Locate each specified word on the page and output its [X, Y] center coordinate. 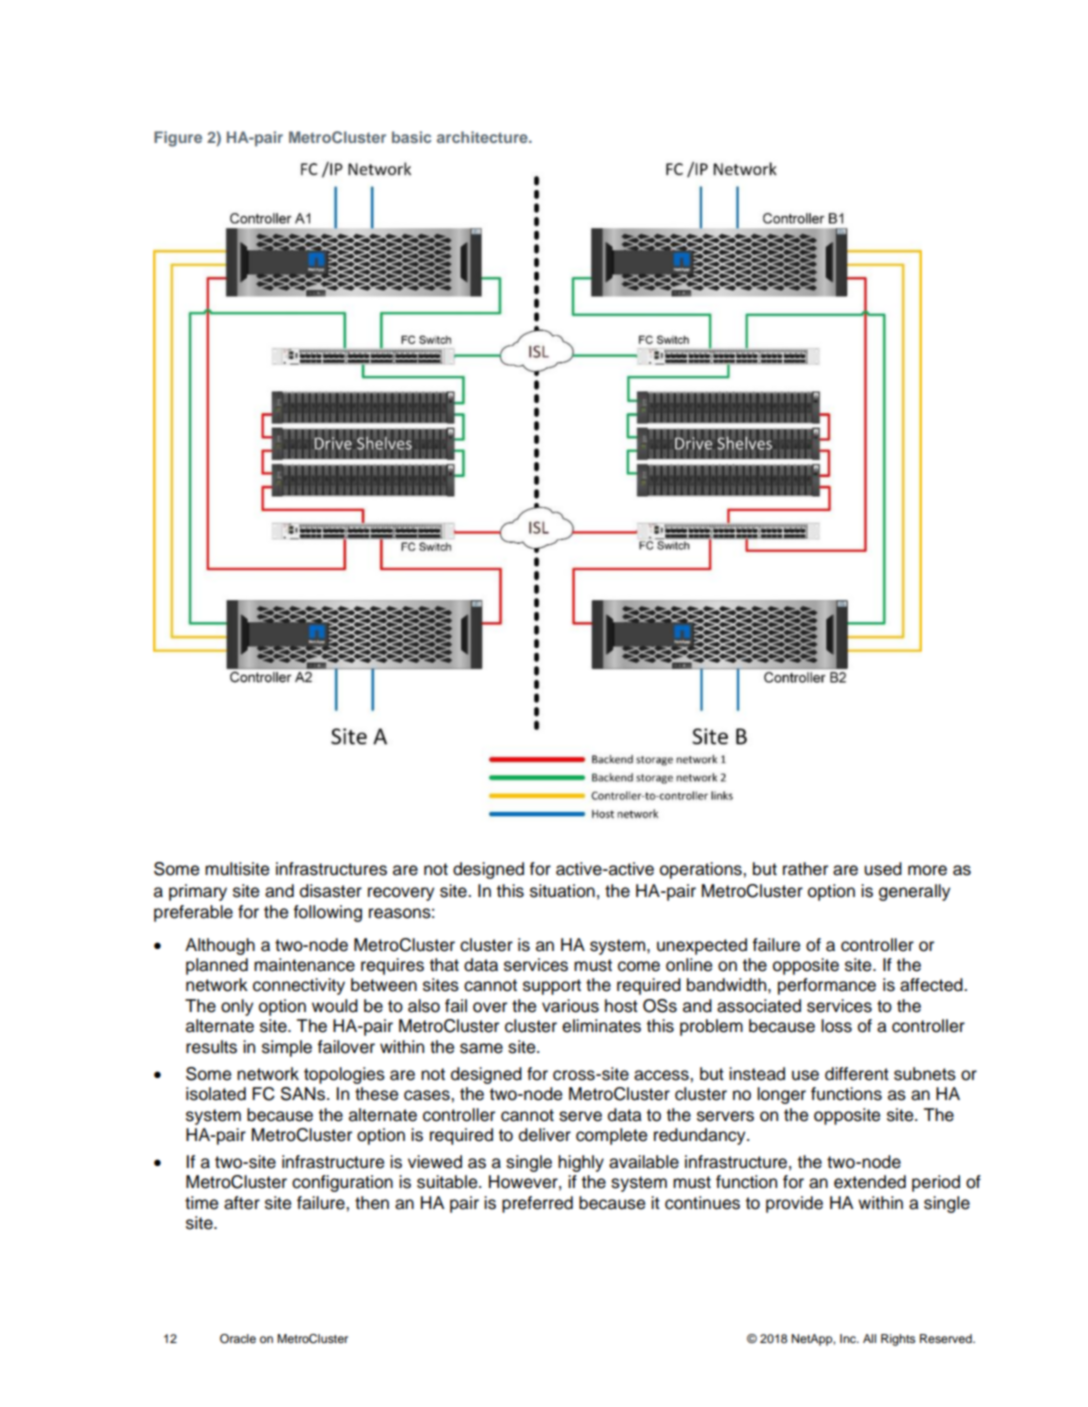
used [883, 869]
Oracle [238, 1339]
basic [411, 137]
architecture [483, 137]
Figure [178, 139]
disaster [331, 891]
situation [562, 891]
